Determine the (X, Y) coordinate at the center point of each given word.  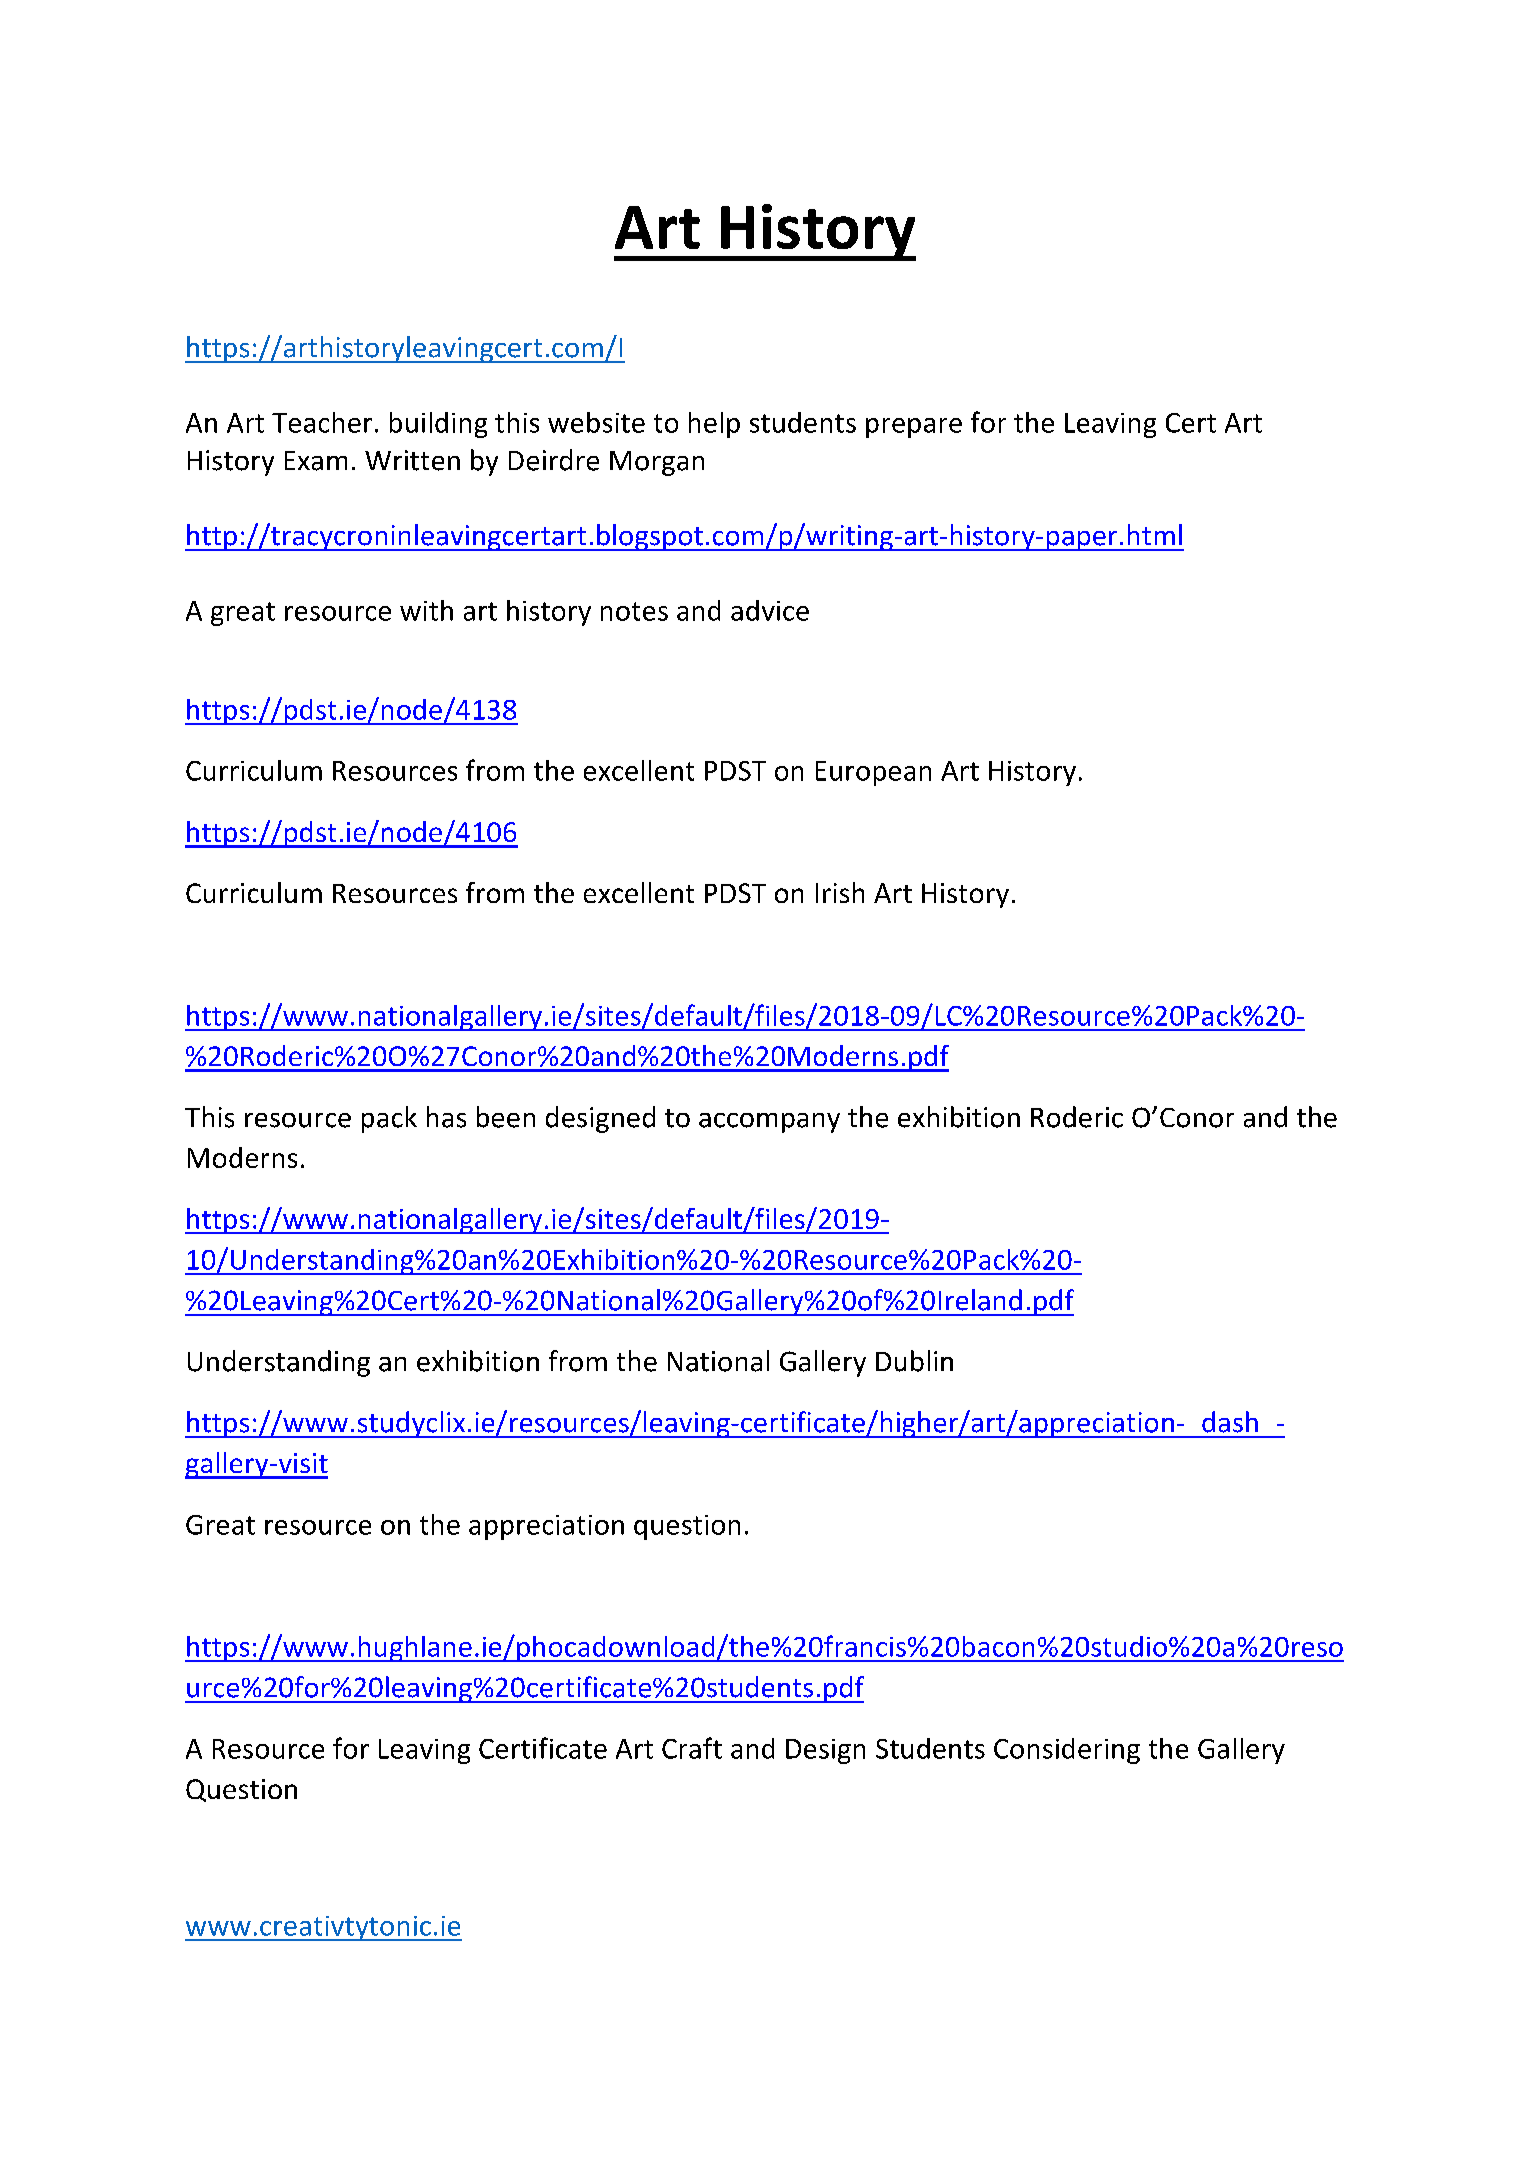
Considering (1067, 1751)
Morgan (657, 463)
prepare (914, 428)
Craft (692, 1748)
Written (412, 460)
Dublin (914, 1361)
